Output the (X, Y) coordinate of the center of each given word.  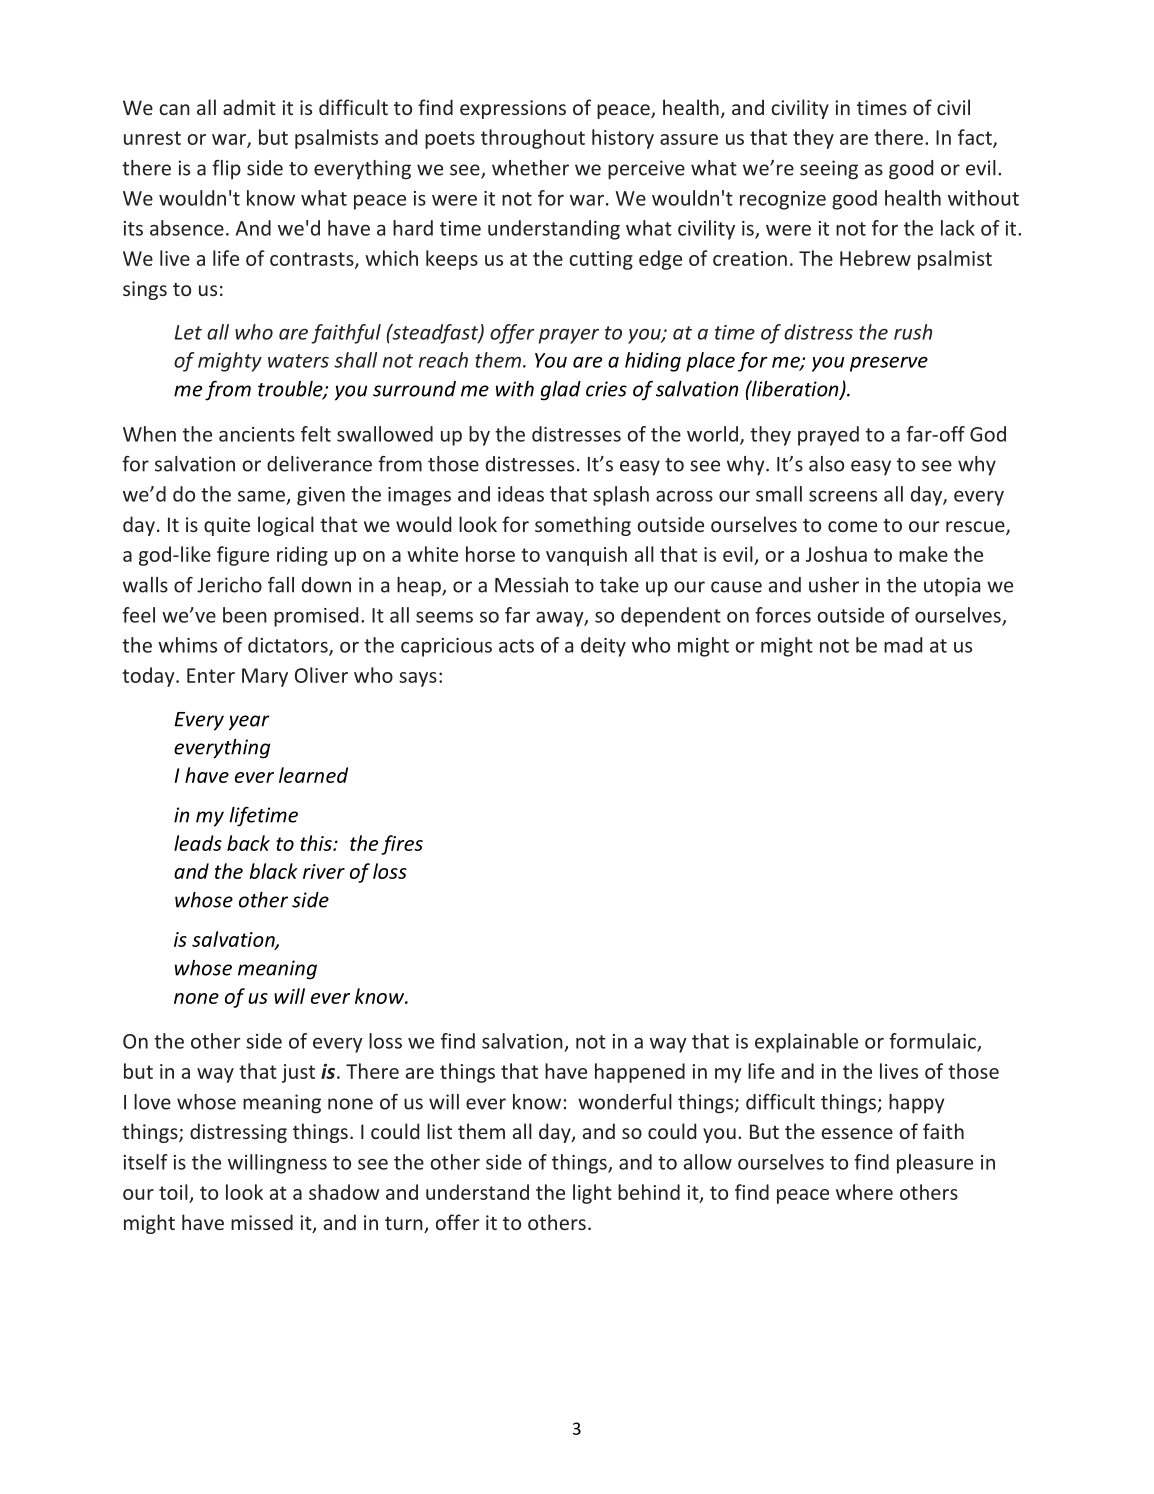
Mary (265, 677)
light (592, 1194)
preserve (889, 364)
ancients (257, 434)
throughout (533, 139)
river (324, 871)
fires (402, 845)
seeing (829, 170)
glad (561, 391)
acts (516, 646)
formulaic (933, 1042)
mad (903, 645)
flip (226, 170)
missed (262, 1222)
